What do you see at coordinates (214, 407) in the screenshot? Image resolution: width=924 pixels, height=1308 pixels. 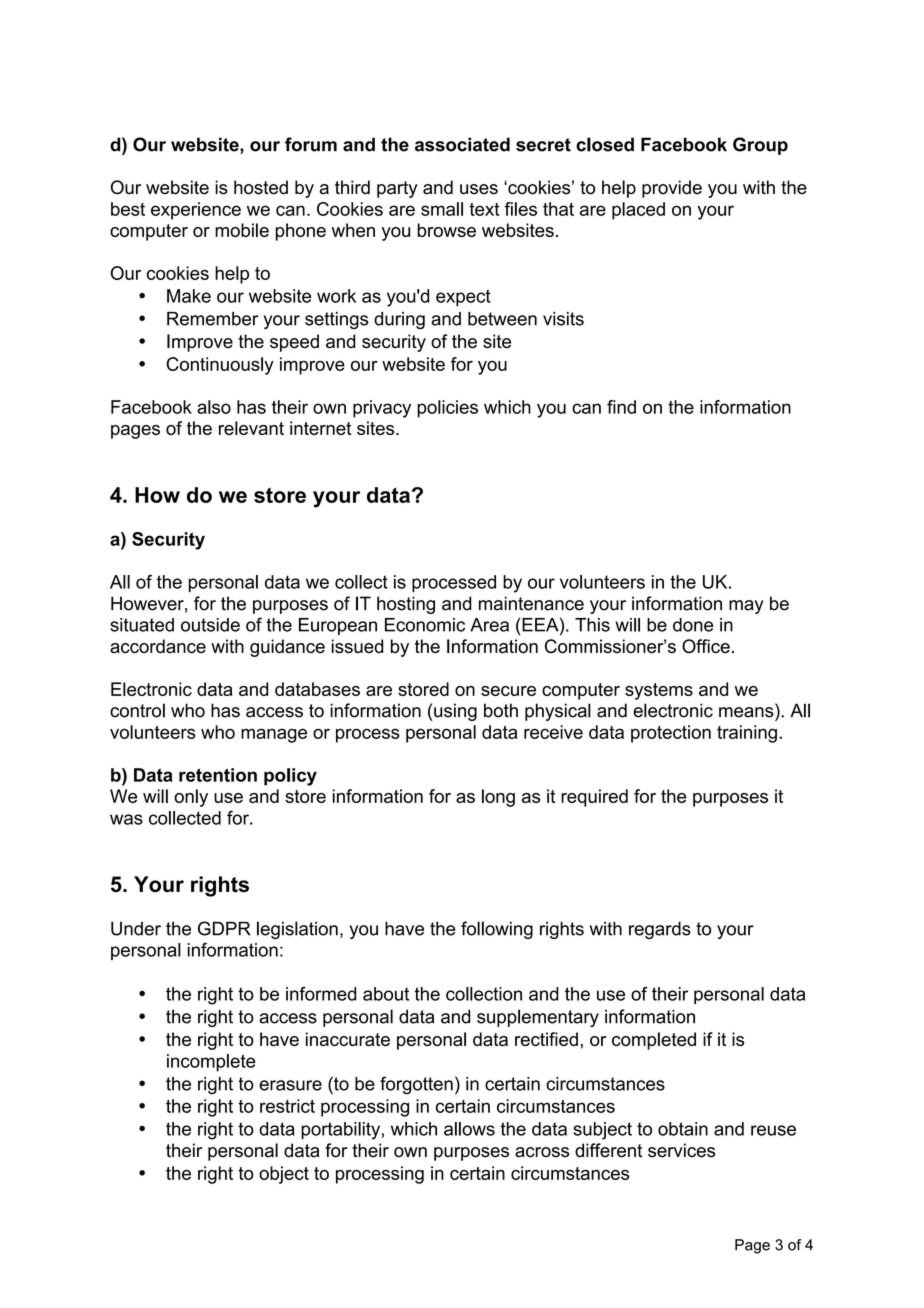 I see `also` at bounding box center [214, 407].
